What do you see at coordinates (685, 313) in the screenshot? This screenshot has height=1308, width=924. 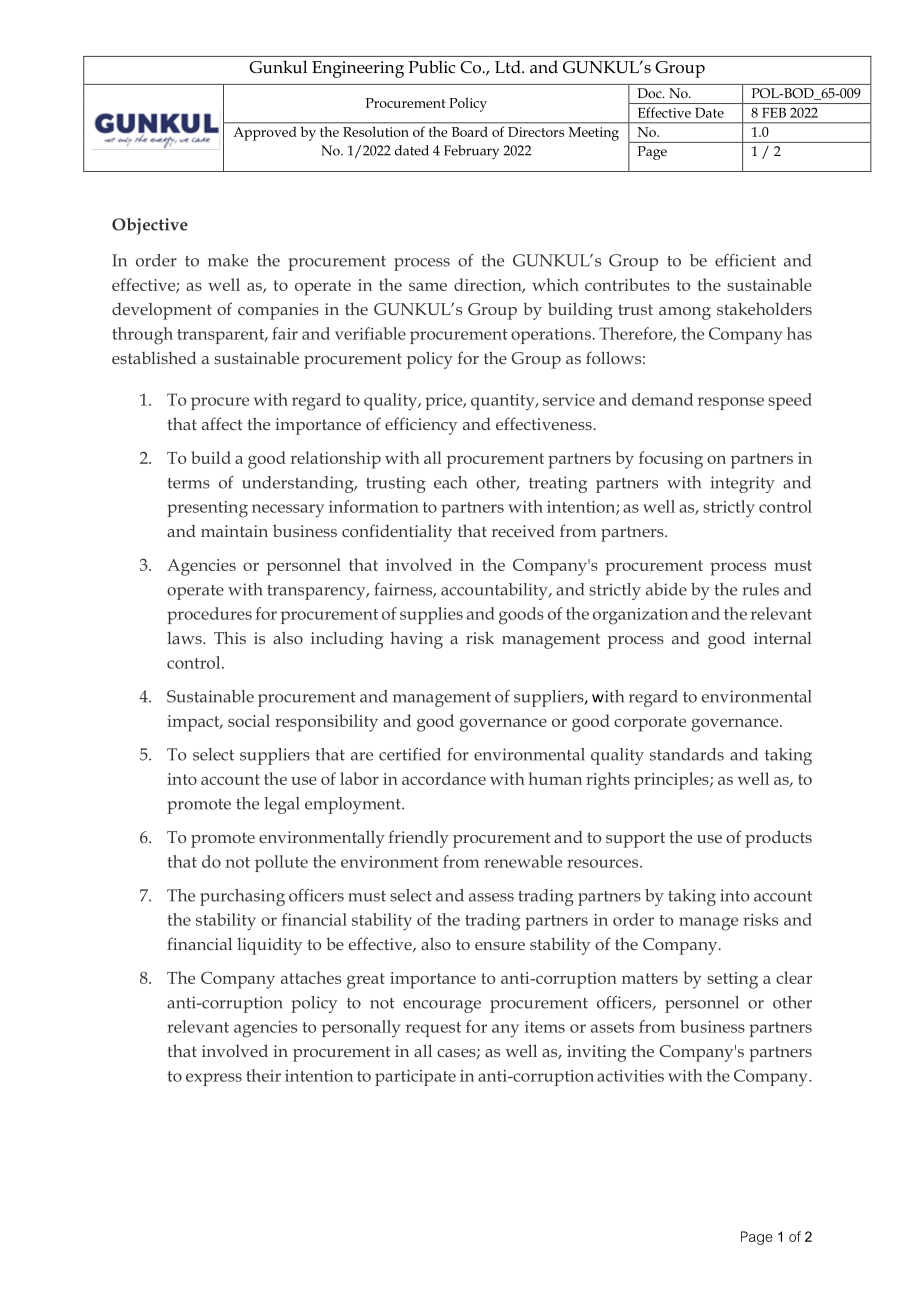 I see `among` at bounding box center [685, 313].
